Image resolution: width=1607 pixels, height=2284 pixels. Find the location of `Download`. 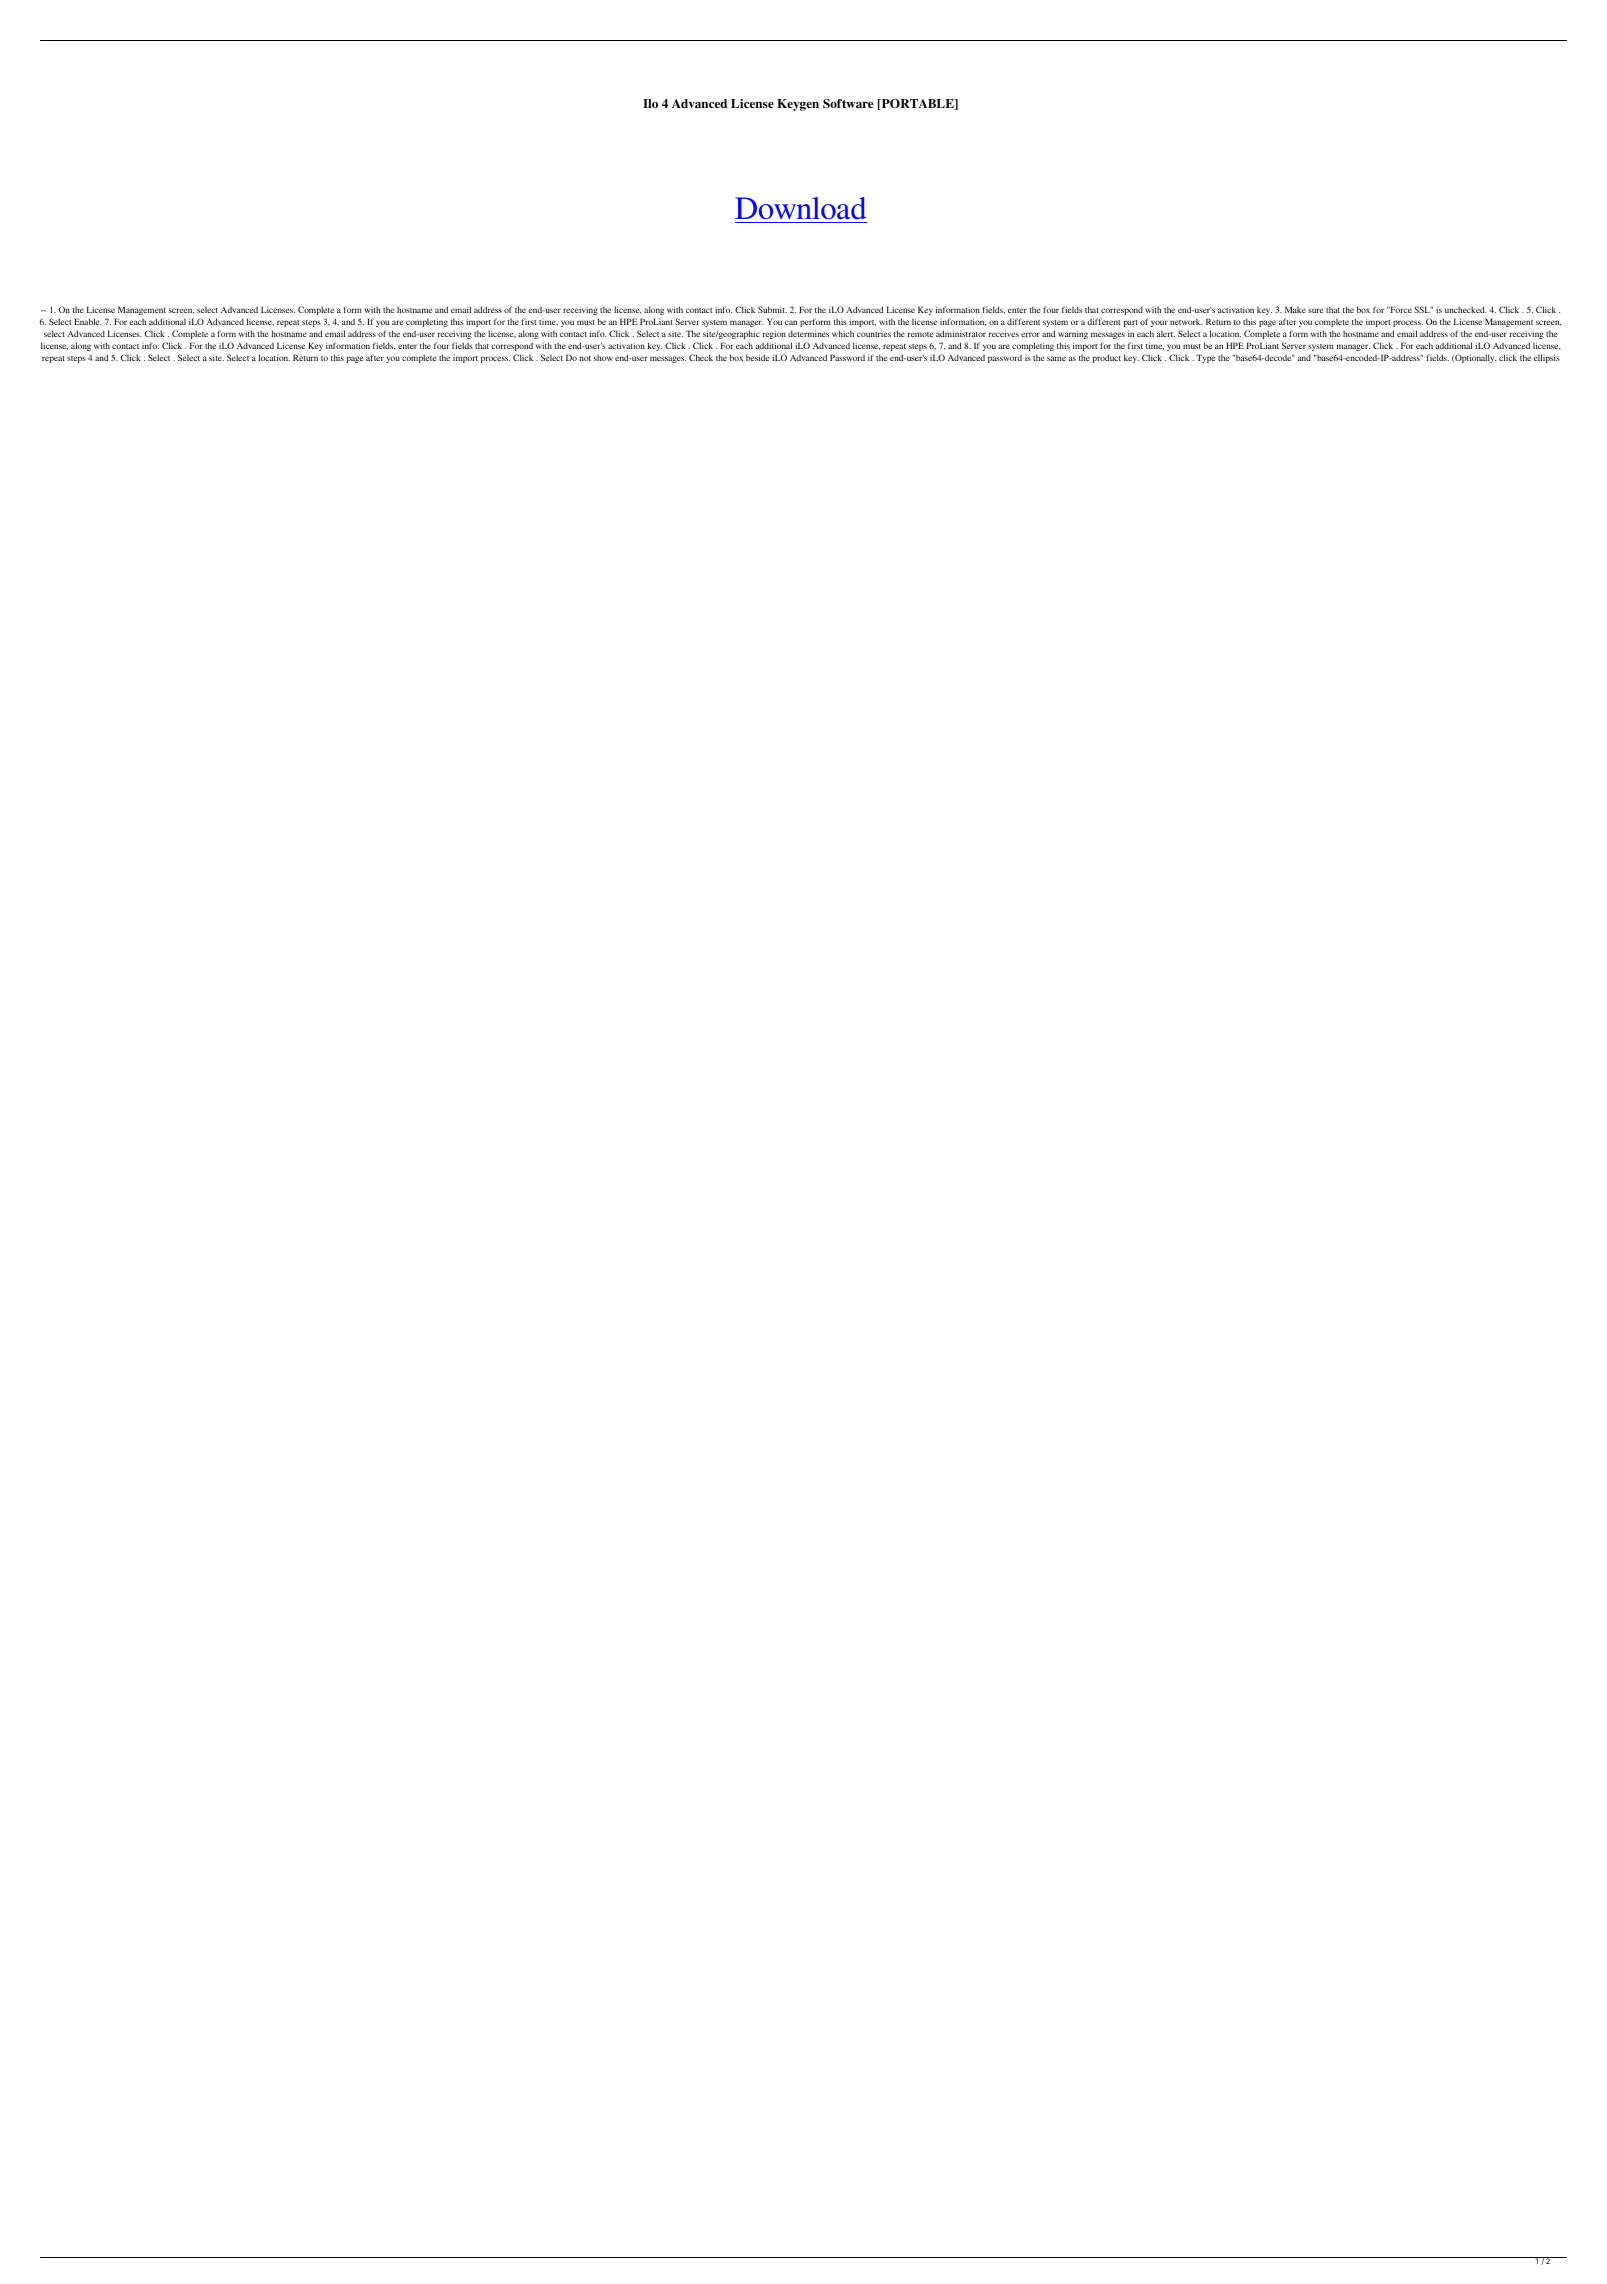

Download is located at coordinates (801, 210).
